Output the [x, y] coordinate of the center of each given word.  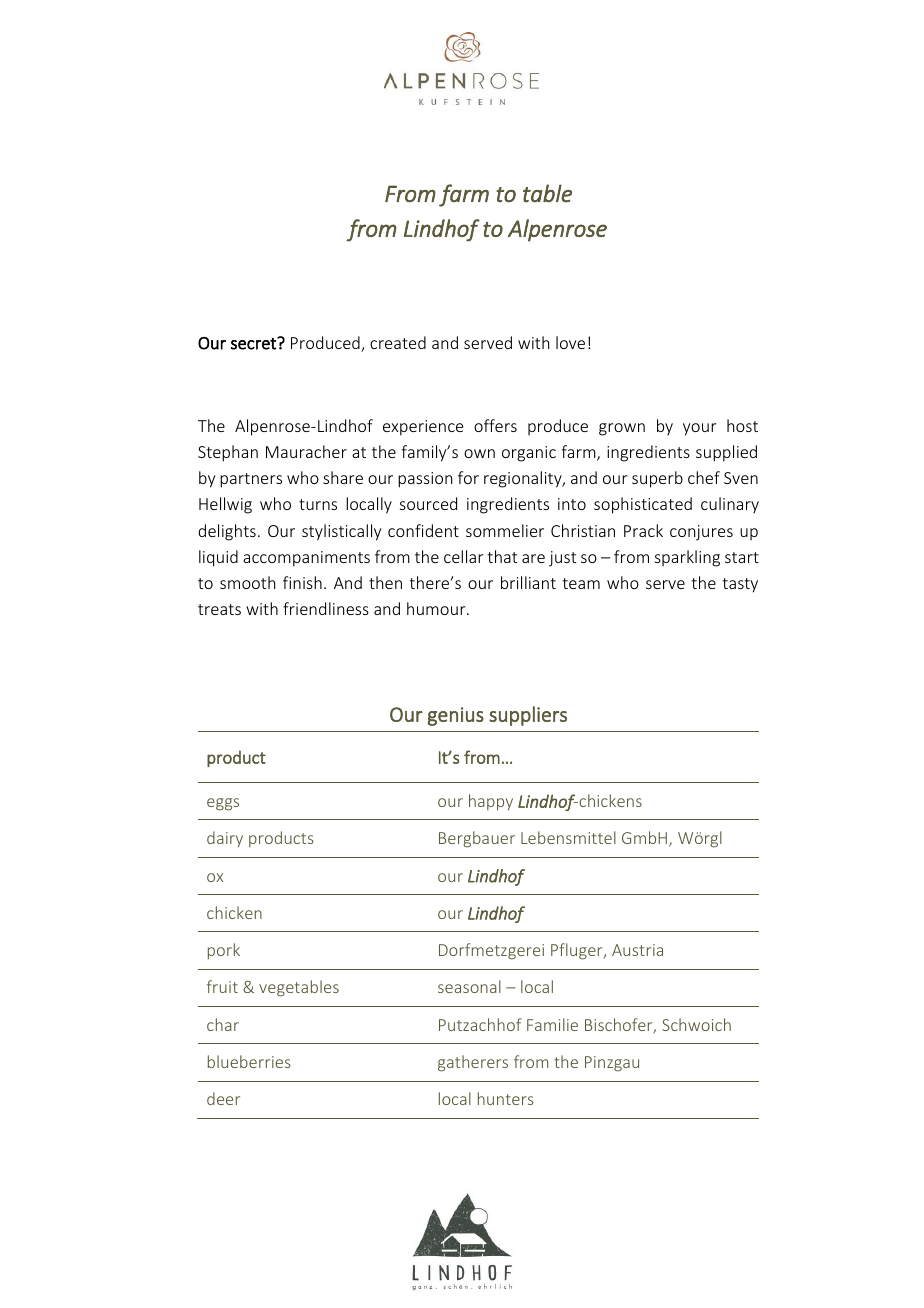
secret [254, 343]
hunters [506, 1098]
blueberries [249, 1061]
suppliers [528, 716]
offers [495, 425]
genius [455, 716]
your [699, 429]
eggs [223, 804]
